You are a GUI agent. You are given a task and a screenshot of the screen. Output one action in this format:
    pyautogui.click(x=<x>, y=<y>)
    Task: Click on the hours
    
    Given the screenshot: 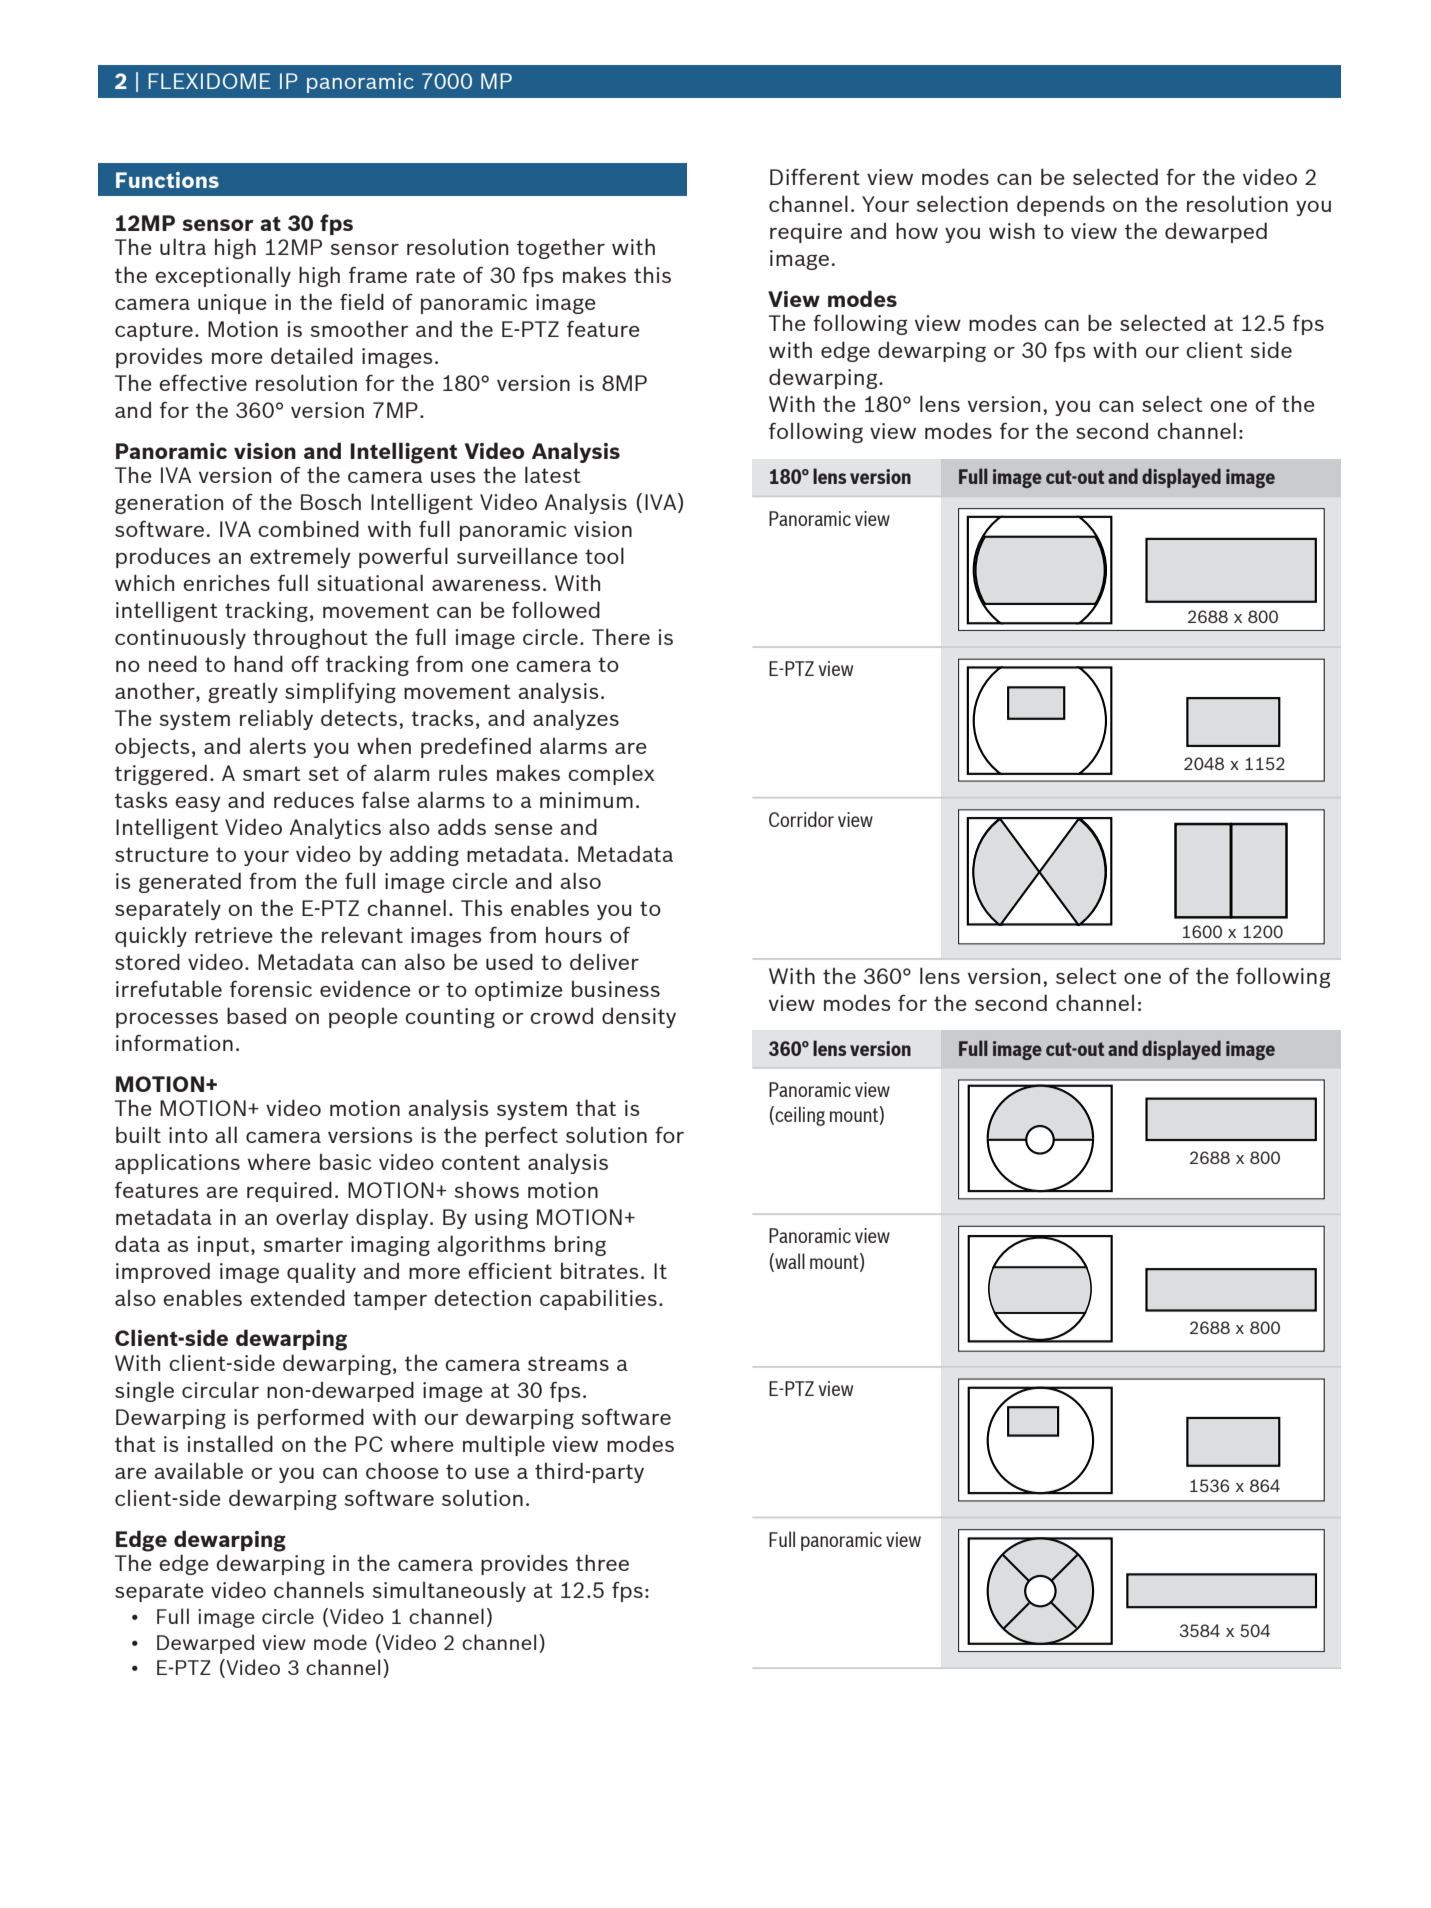 What is the action you would take?
    pyautogui.click(x=574, y=935)
